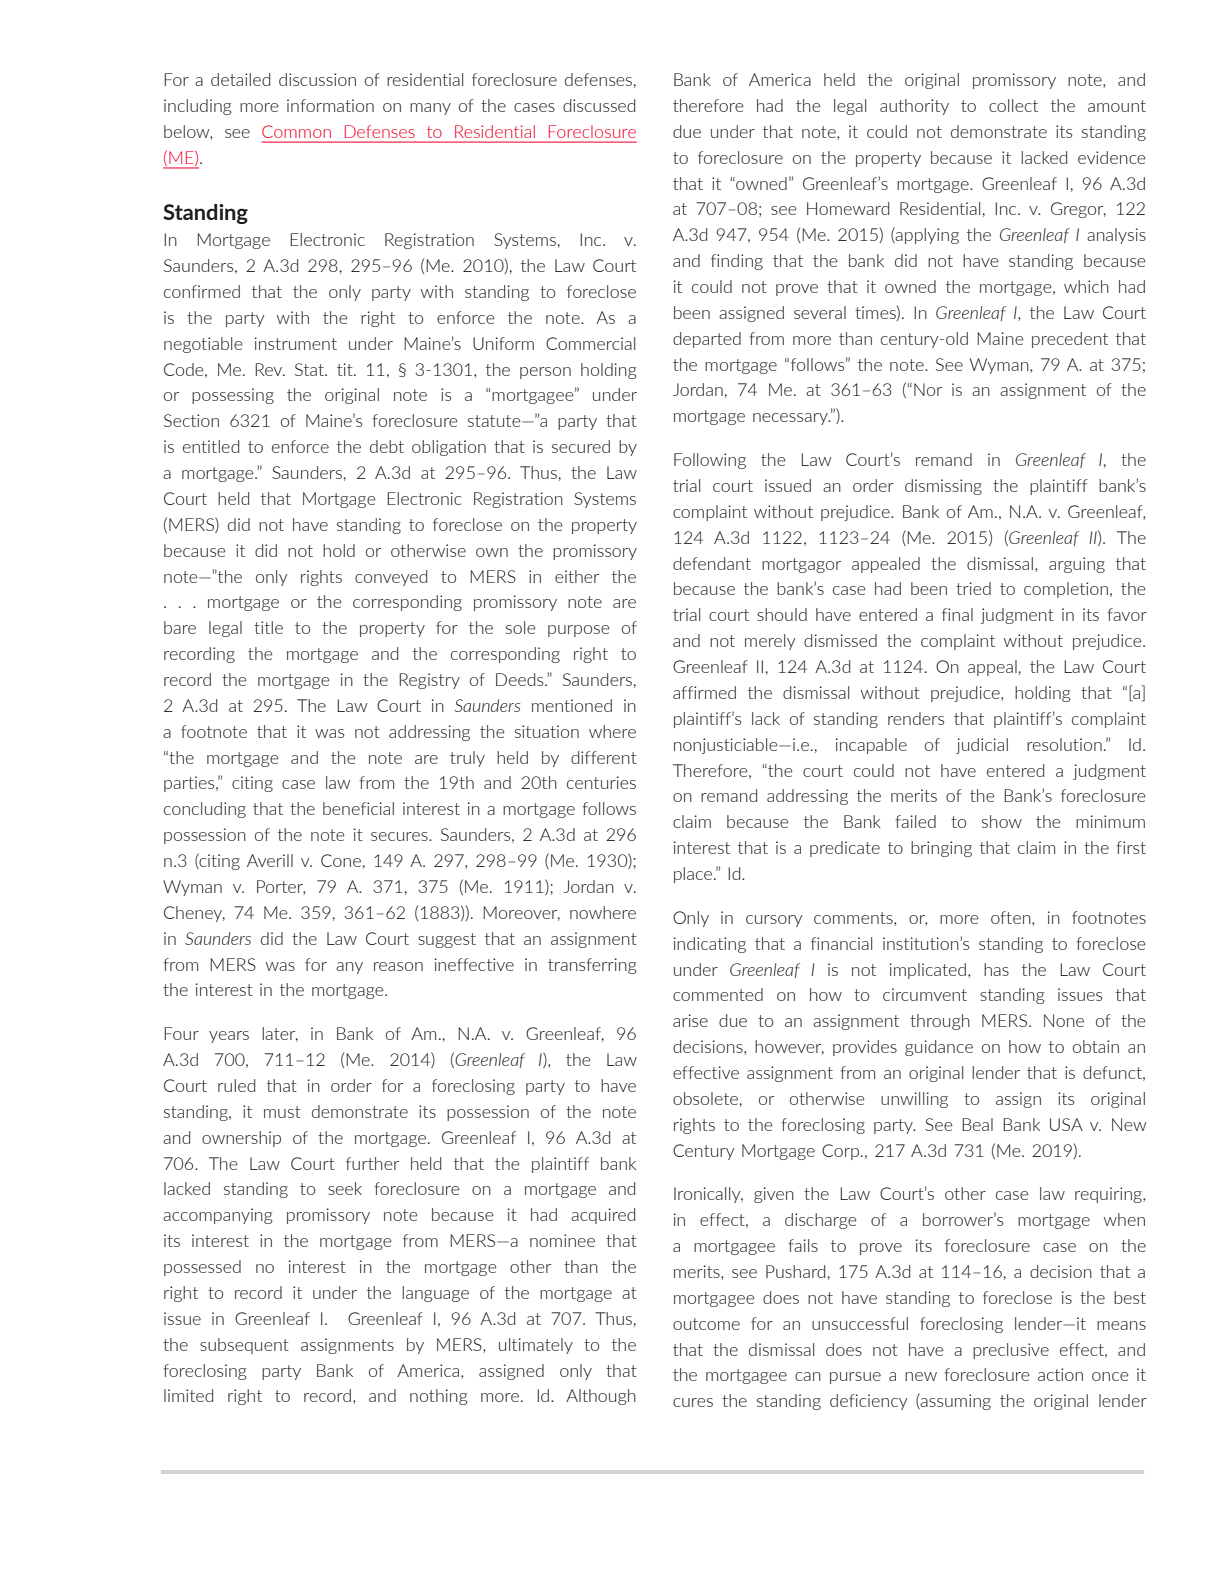 The image size is (1218, 1576). Describe the element at coordinates (982, 746) in the screenshot. I see `judicial` at that location.
